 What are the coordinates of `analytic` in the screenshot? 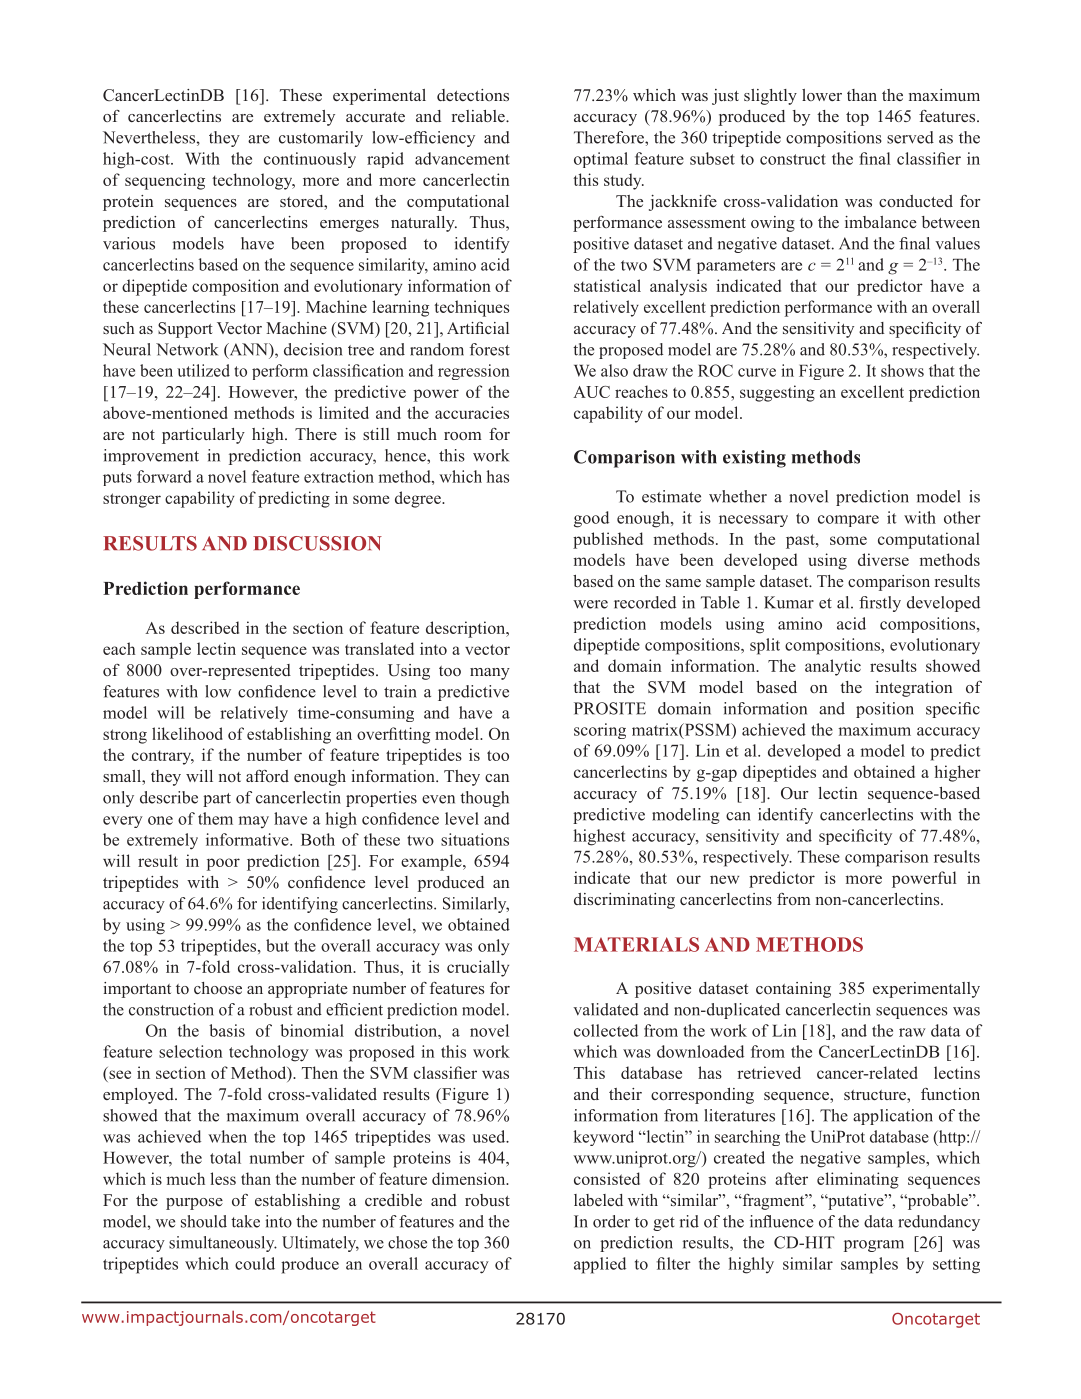 It's located at (833, 667).
